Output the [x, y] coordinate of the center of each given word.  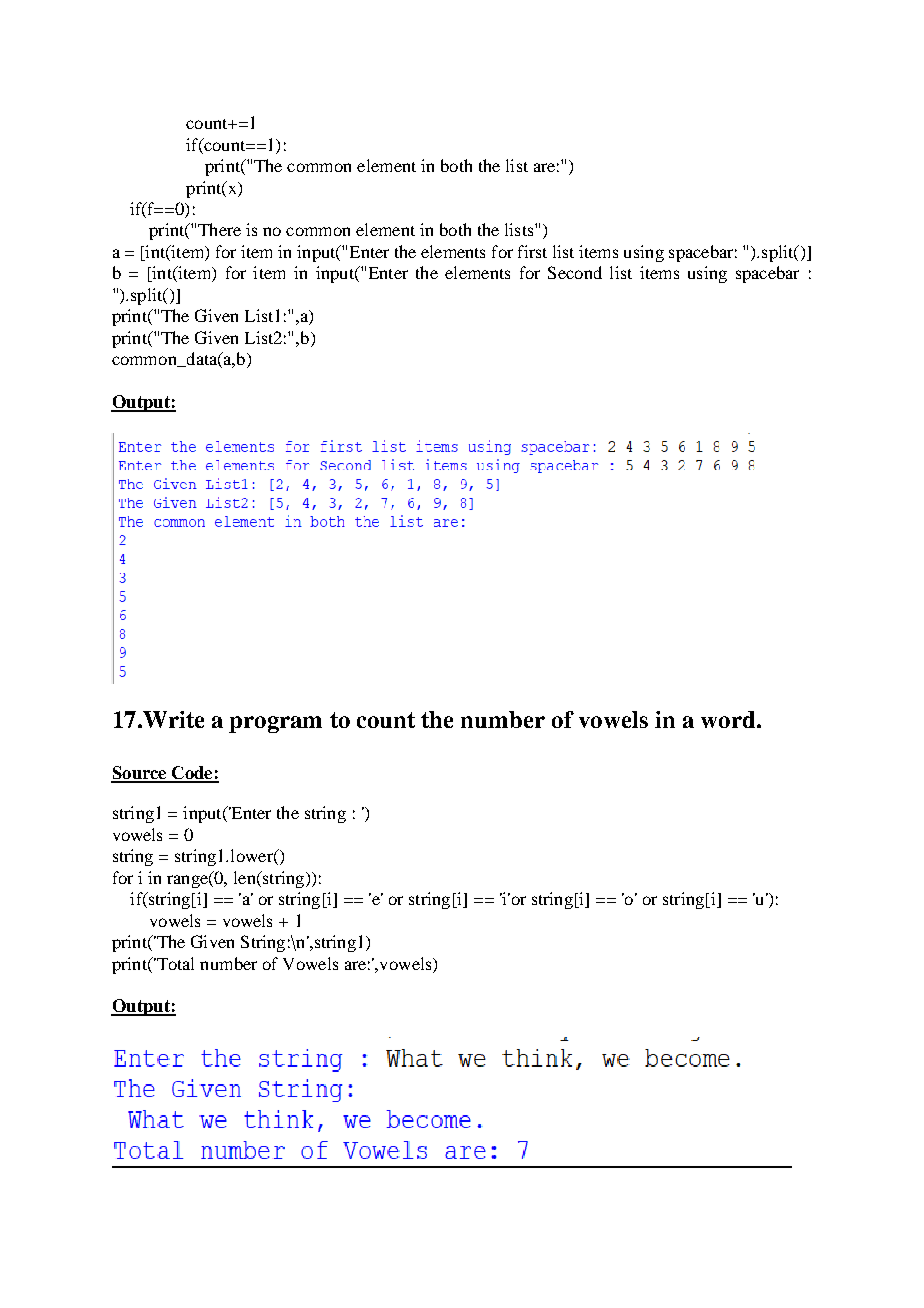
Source [140, 774]
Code [192, 774]
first [532, 251]
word [729, 719]
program [275, 724]
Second [575, 272]
